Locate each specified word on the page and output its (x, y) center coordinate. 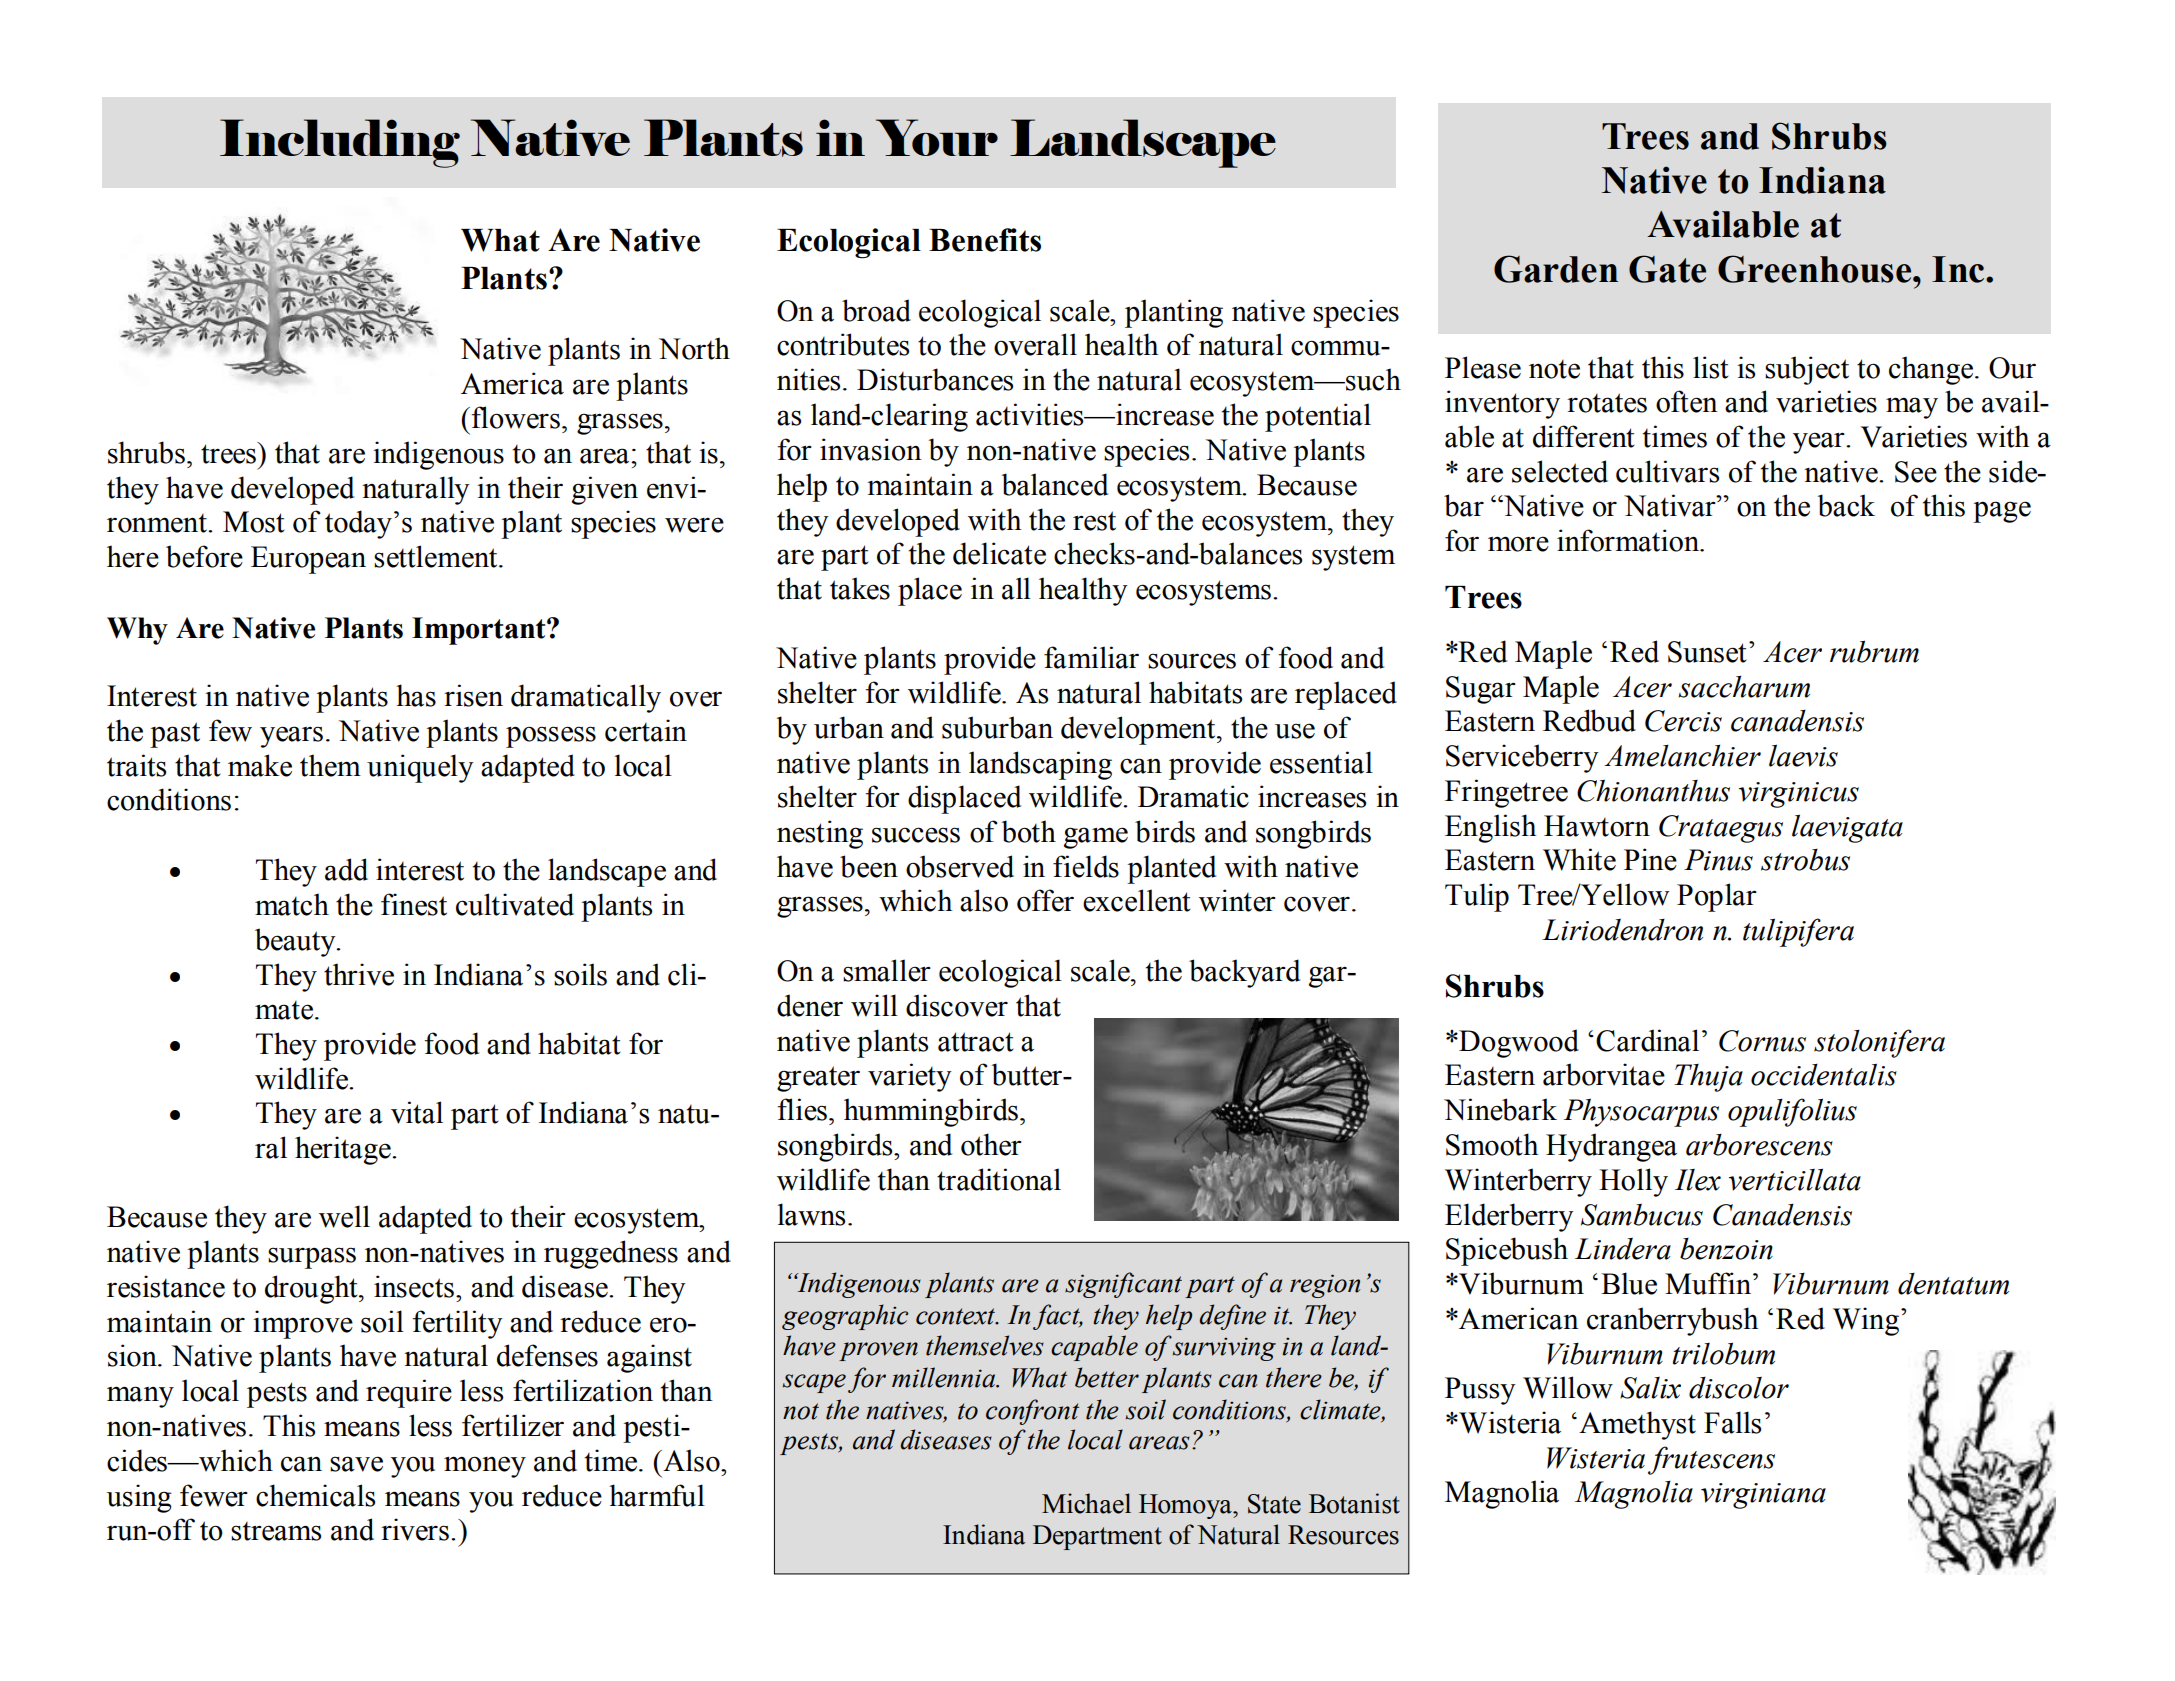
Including (340, 143)
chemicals (315, 1495)
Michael (1086, 1503)
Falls (1732, 1422)
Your (937, 137)
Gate (1667, 269)
